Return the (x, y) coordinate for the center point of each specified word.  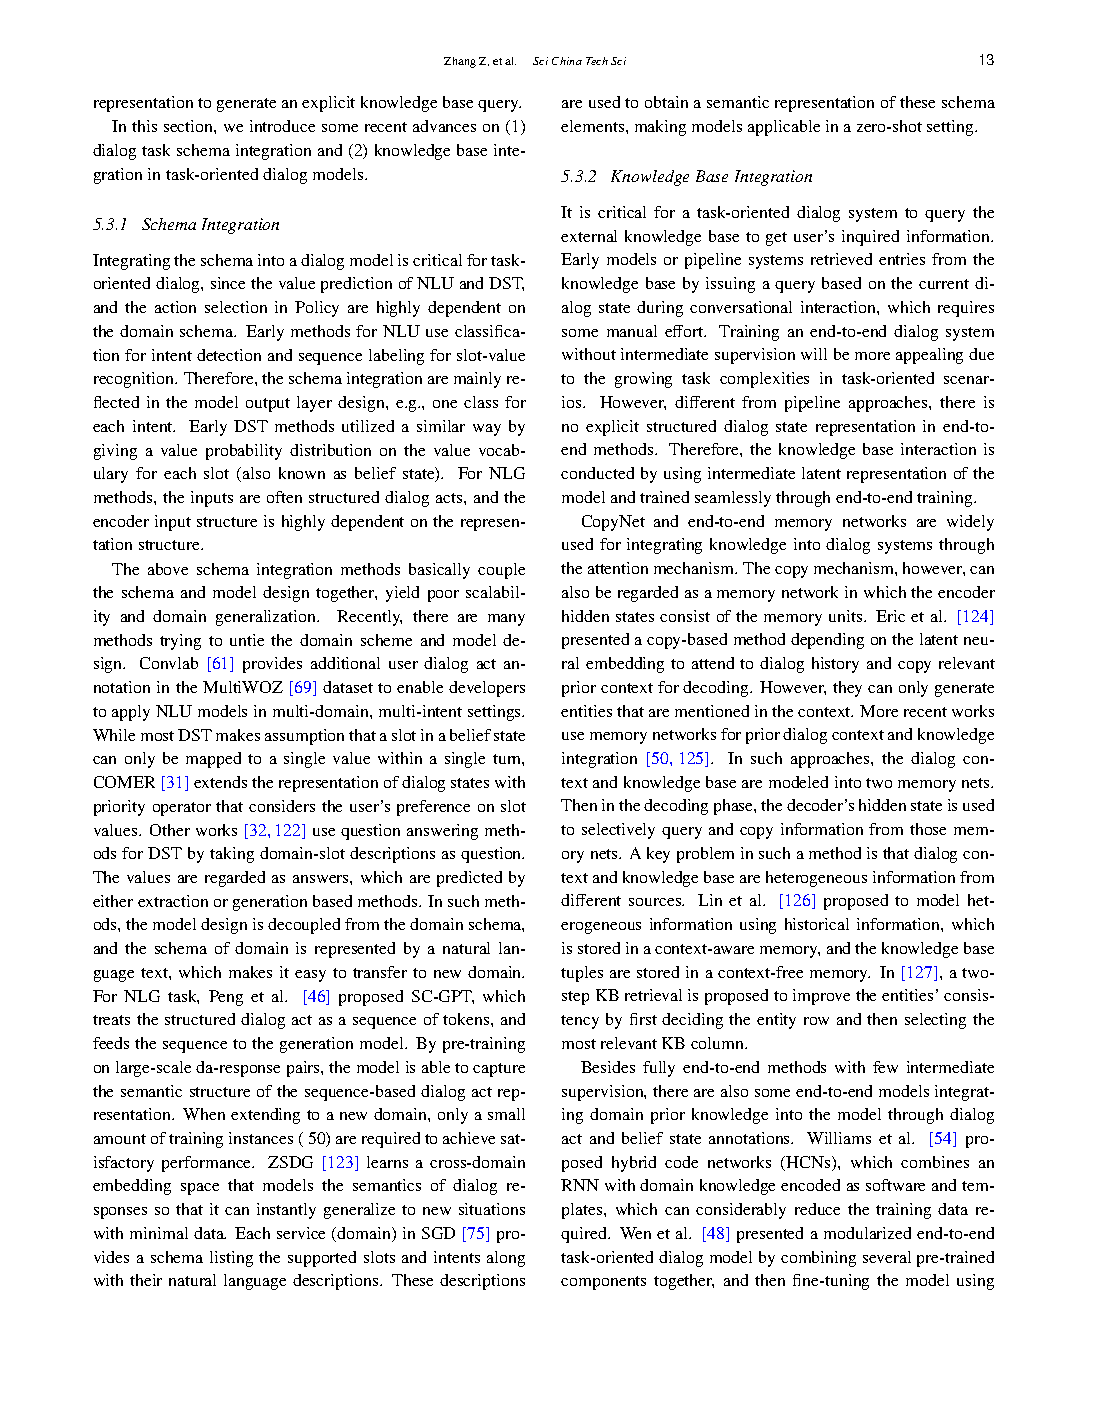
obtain (666, 102)
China (567, 61)
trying (180, 642)
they (847, 689)
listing (231, 1259)
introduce (282, 126)
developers (487, 689)
